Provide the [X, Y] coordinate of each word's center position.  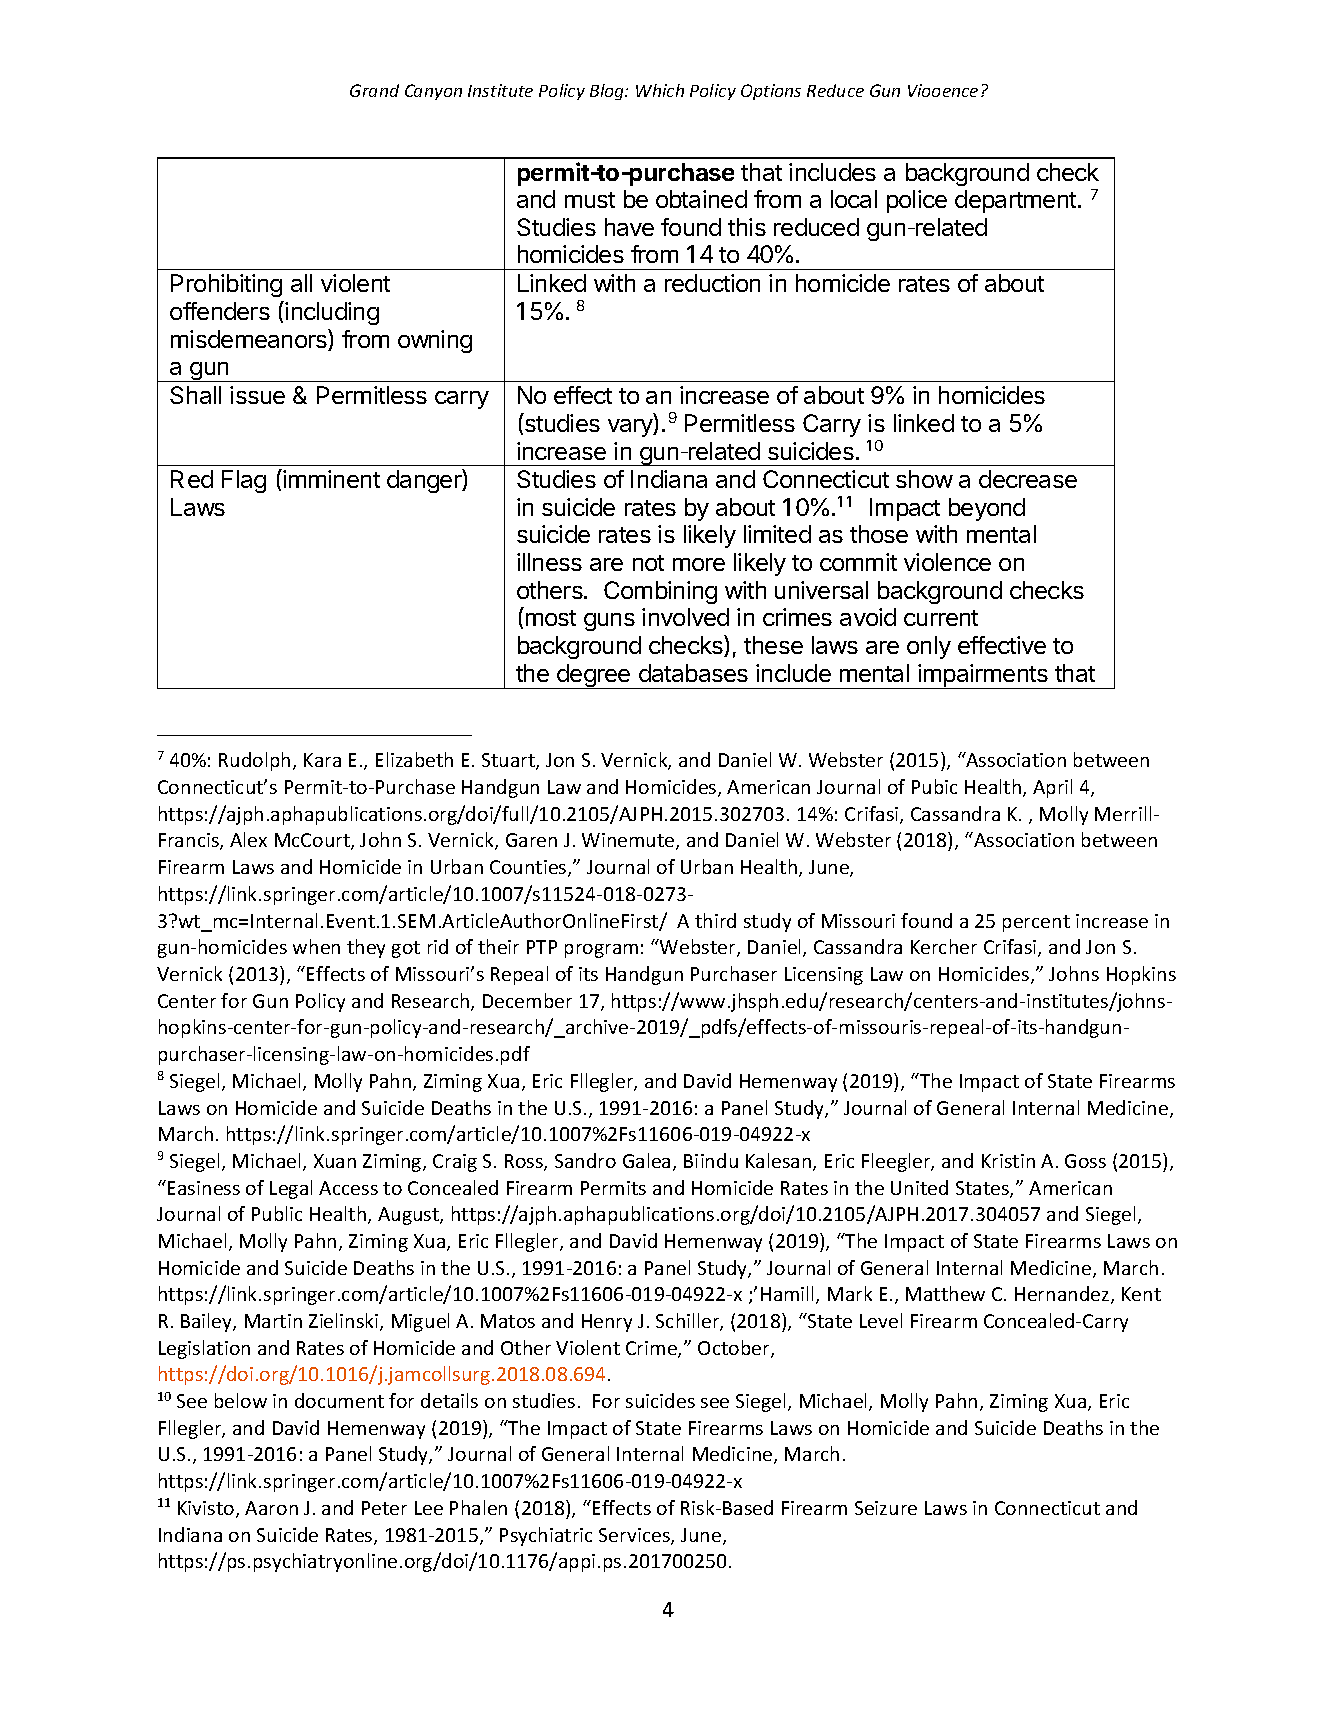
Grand [374, 90]
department [1015, 201]
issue [257, 395]
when [316, 946]
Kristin [1008, 1161]
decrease [1028, 479]
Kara [322, 760]
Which [660, 90]
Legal [291, 1189]
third [715, 920]
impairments [983, 676]
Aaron [271, 1508]
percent [1036, 923]
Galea [646, 1160]
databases [693, 673]
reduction [712, 283]
